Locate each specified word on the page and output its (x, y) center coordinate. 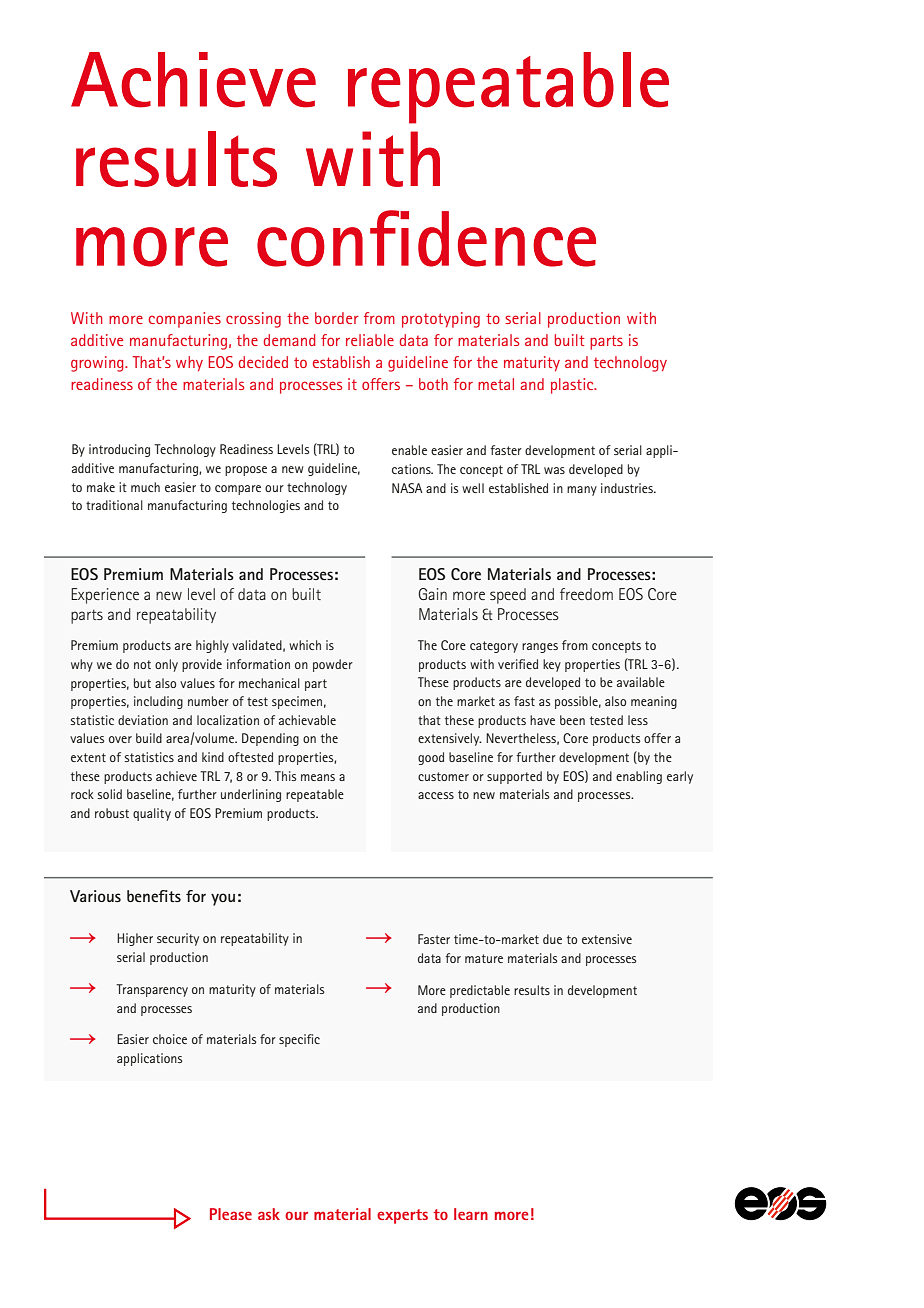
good (431, 758)
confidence (426, 238)
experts (402, 1216)
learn (471, 1214)
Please (231, 1214)
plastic (573, 386)
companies (184, 320)
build (149, 738)
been (572, 720)
